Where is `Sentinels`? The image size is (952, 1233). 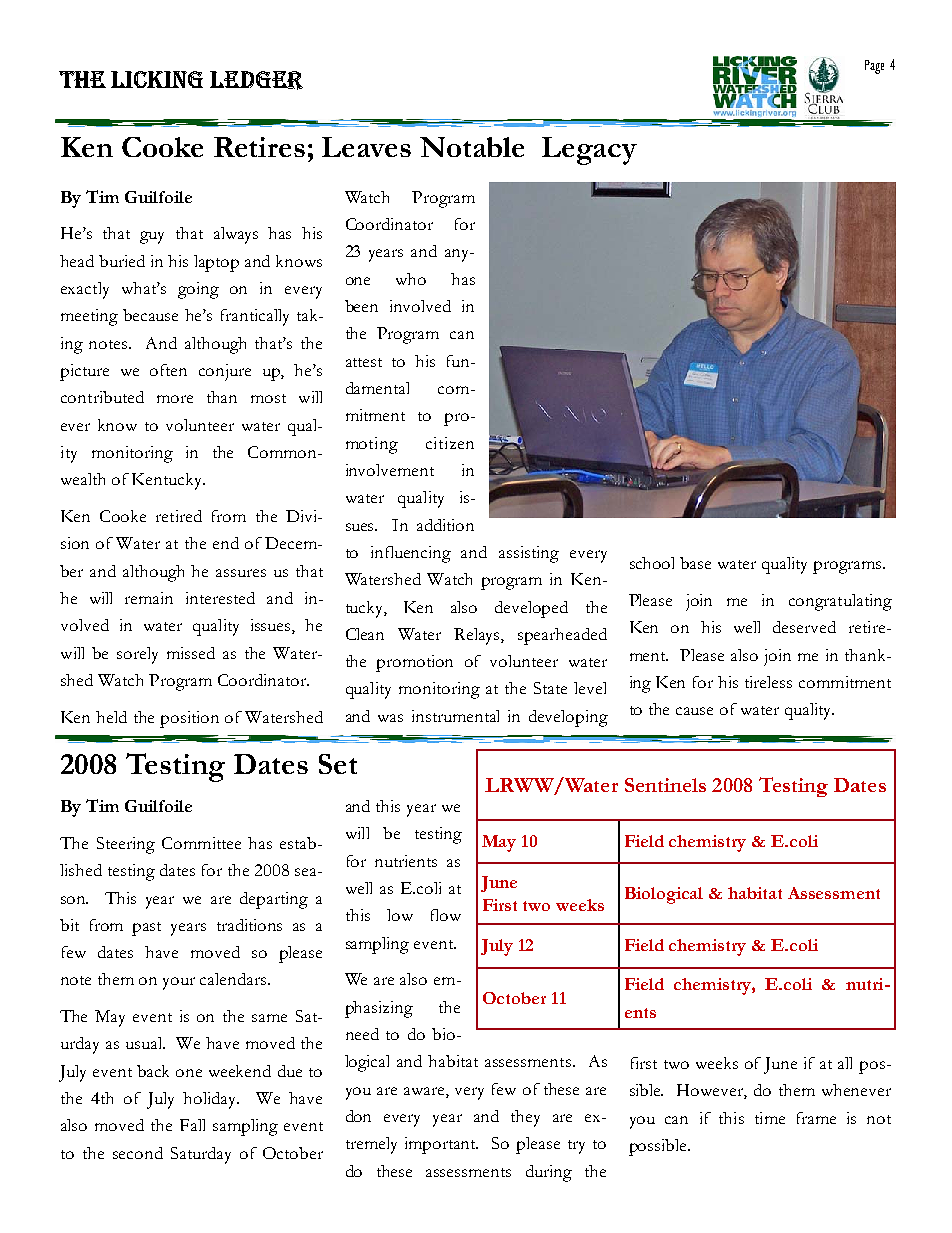 Sentinels is located at coordinates (665, 785).
